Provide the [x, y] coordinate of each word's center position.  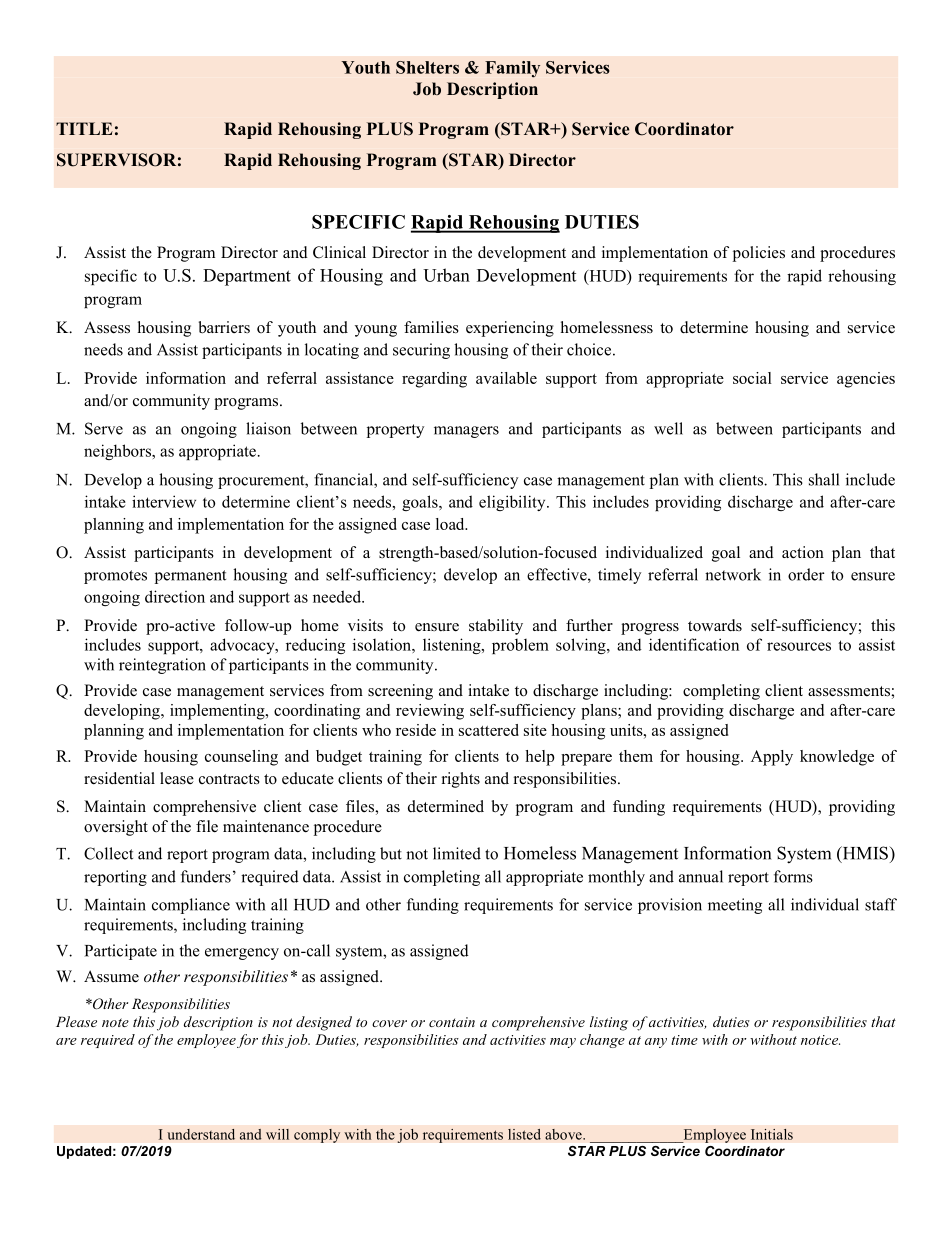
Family [512, 69]
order [806, 574]
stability [496, 627]
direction [175, 596]
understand [201, 1134]
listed [524, 1134]
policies [759, 254]
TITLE [84, 128]
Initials [772, 1134]
